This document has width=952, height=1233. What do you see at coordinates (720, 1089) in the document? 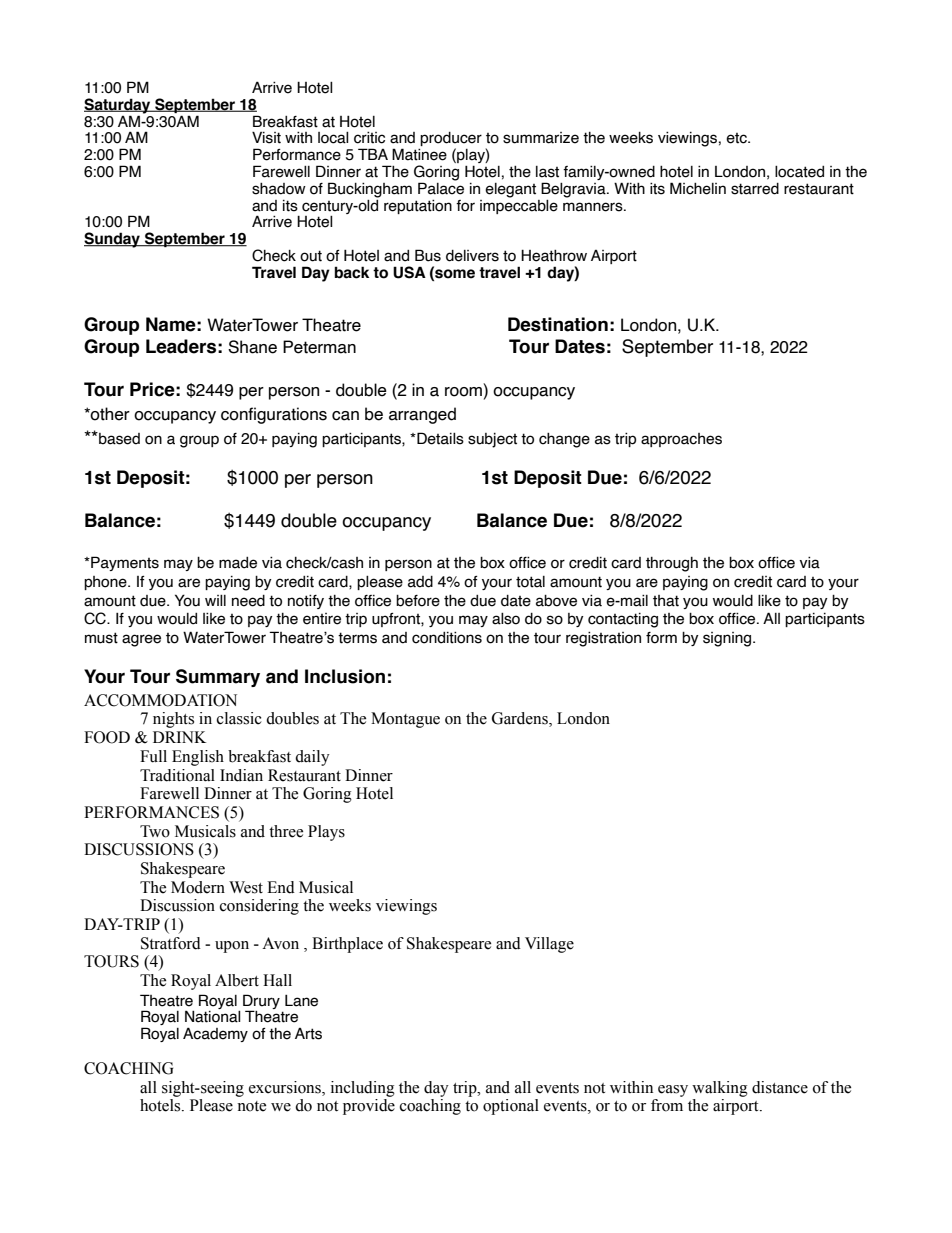
I see `walking` at bounding box center [720, 1089].
